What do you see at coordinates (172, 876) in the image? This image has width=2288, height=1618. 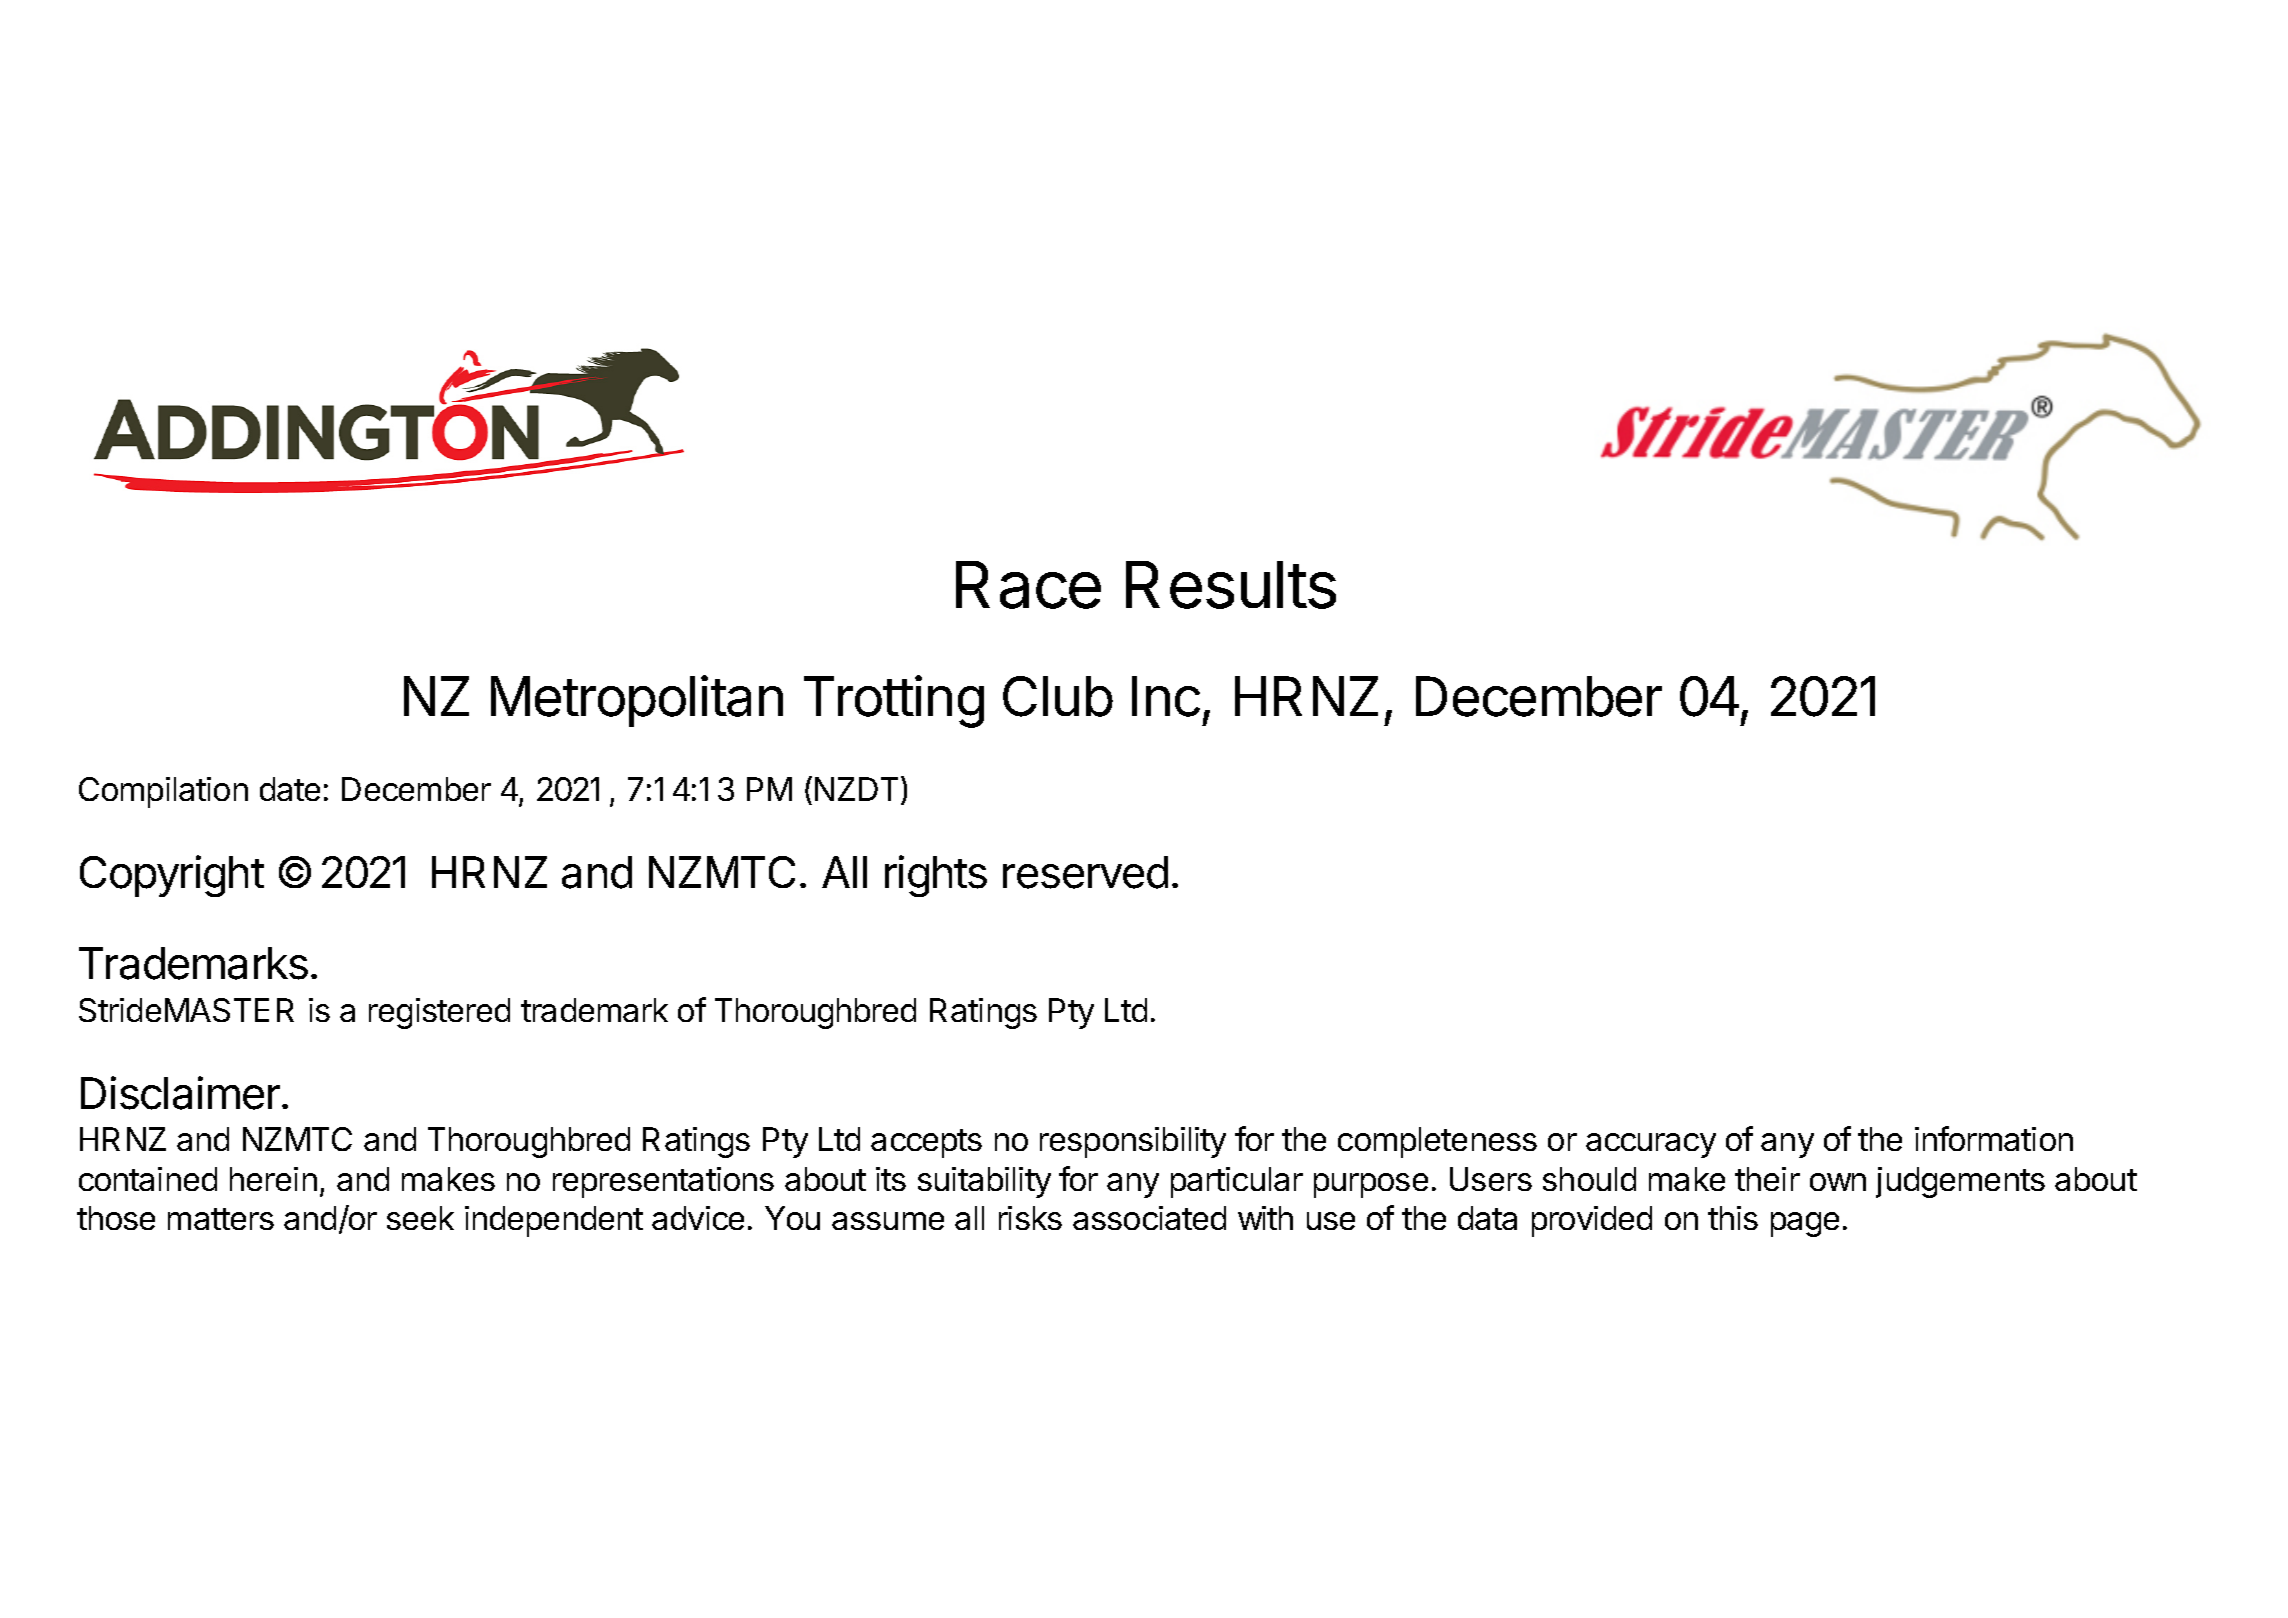 I see `Copyright` at bounding box center [172, 876].
